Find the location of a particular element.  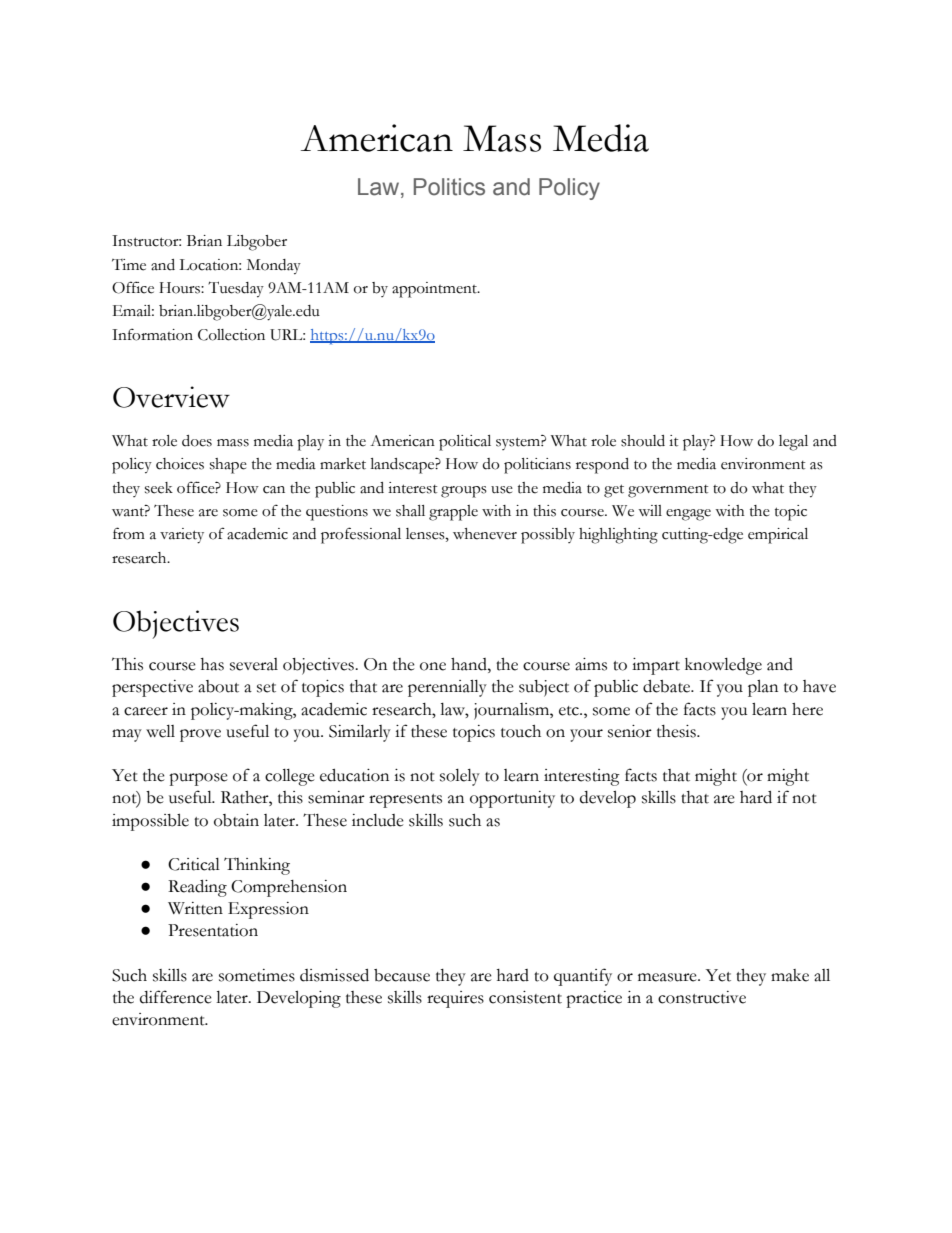

legal is located at coordinates (793, 443).
